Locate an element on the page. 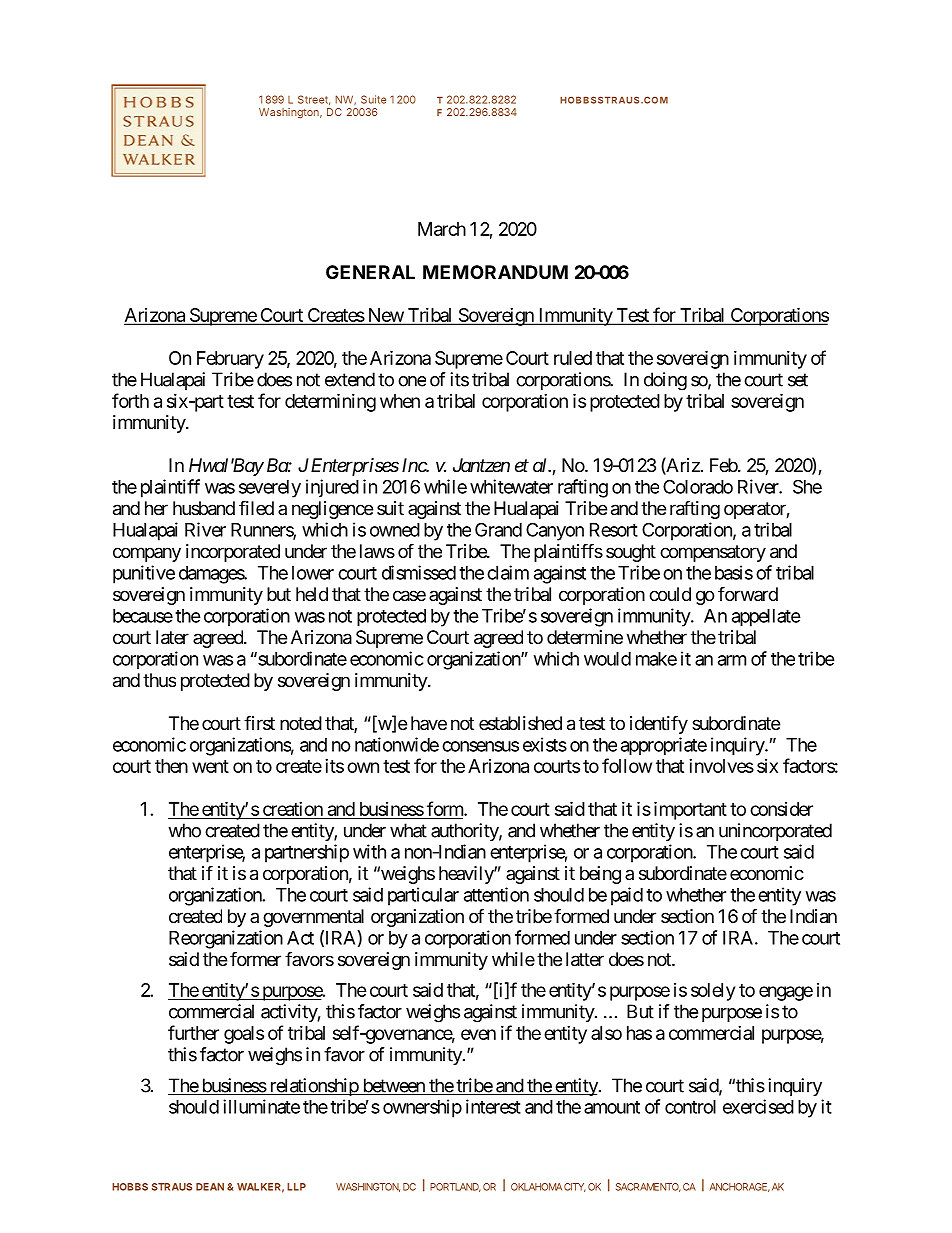 The width and height of the page is (952, 1233). doing is located at coordinates (665, 381).
